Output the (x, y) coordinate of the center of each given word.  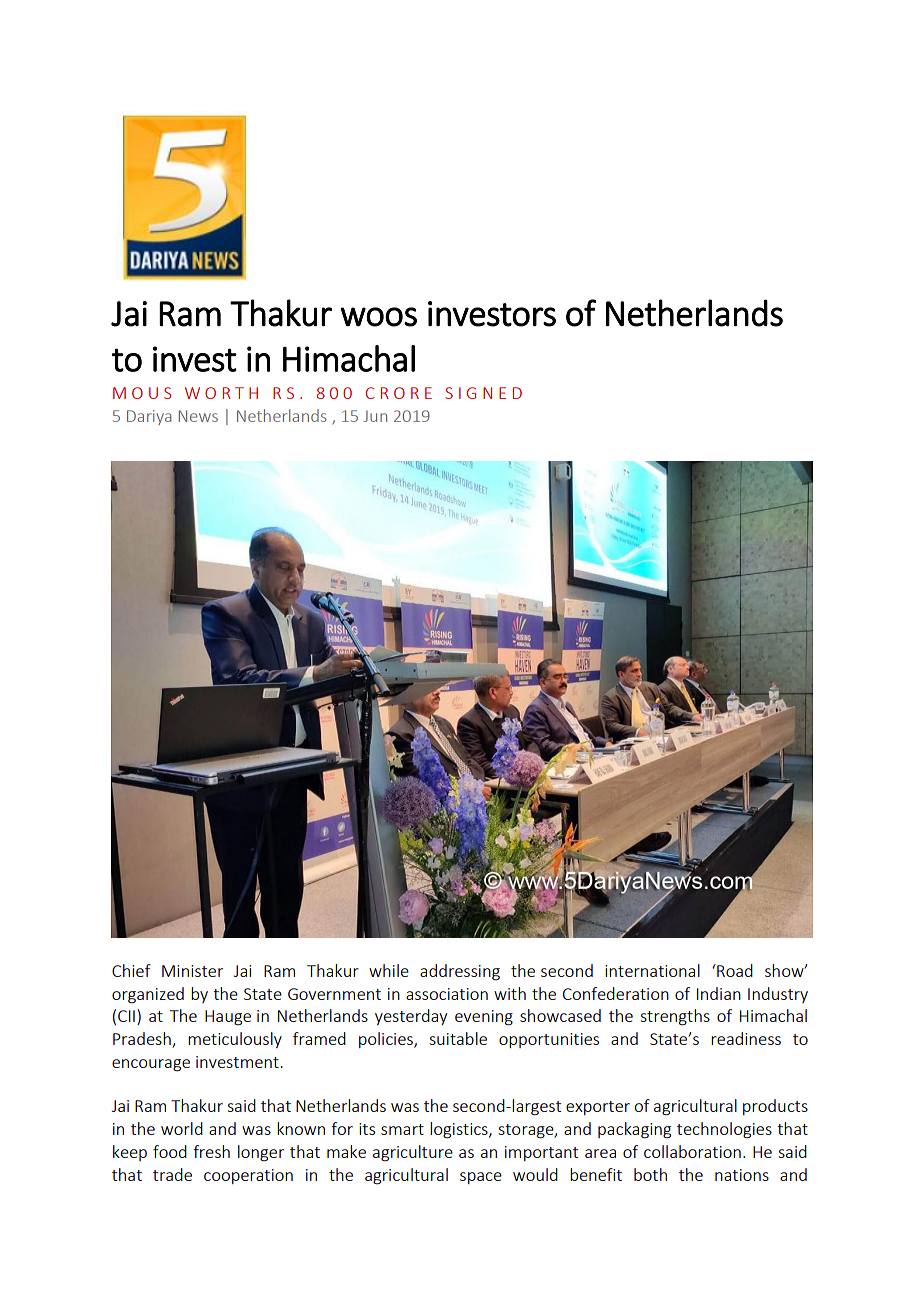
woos (378, 317)
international (652, 970)
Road (734, 970)
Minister (192, 971)
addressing (460, 972)
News (198, 416)
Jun (375, 416)
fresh (211, 1151)
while (389, 970)
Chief (131, 970)
